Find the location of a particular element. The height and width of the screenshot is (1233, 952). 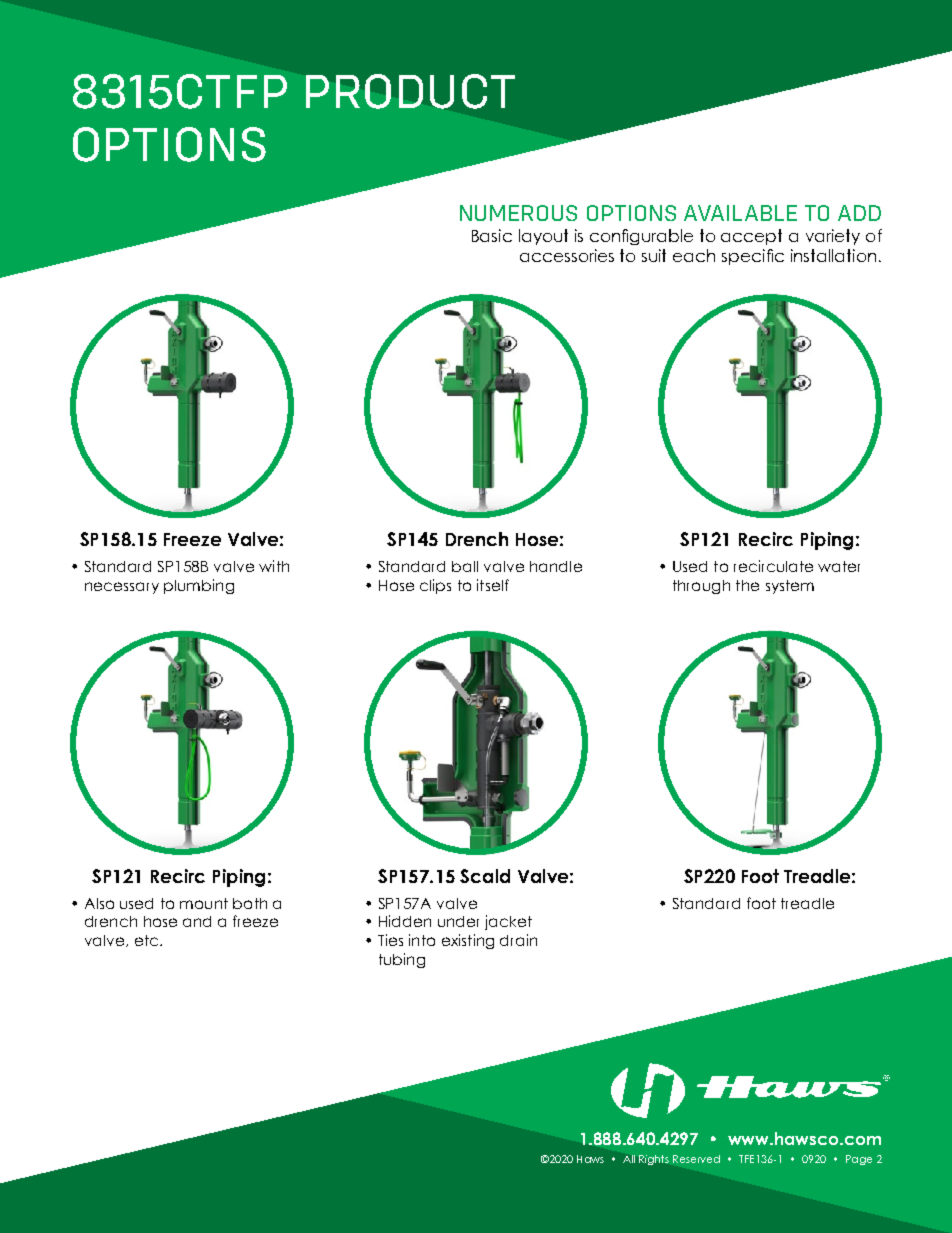

Scald is located at coordinates (485, 876).
